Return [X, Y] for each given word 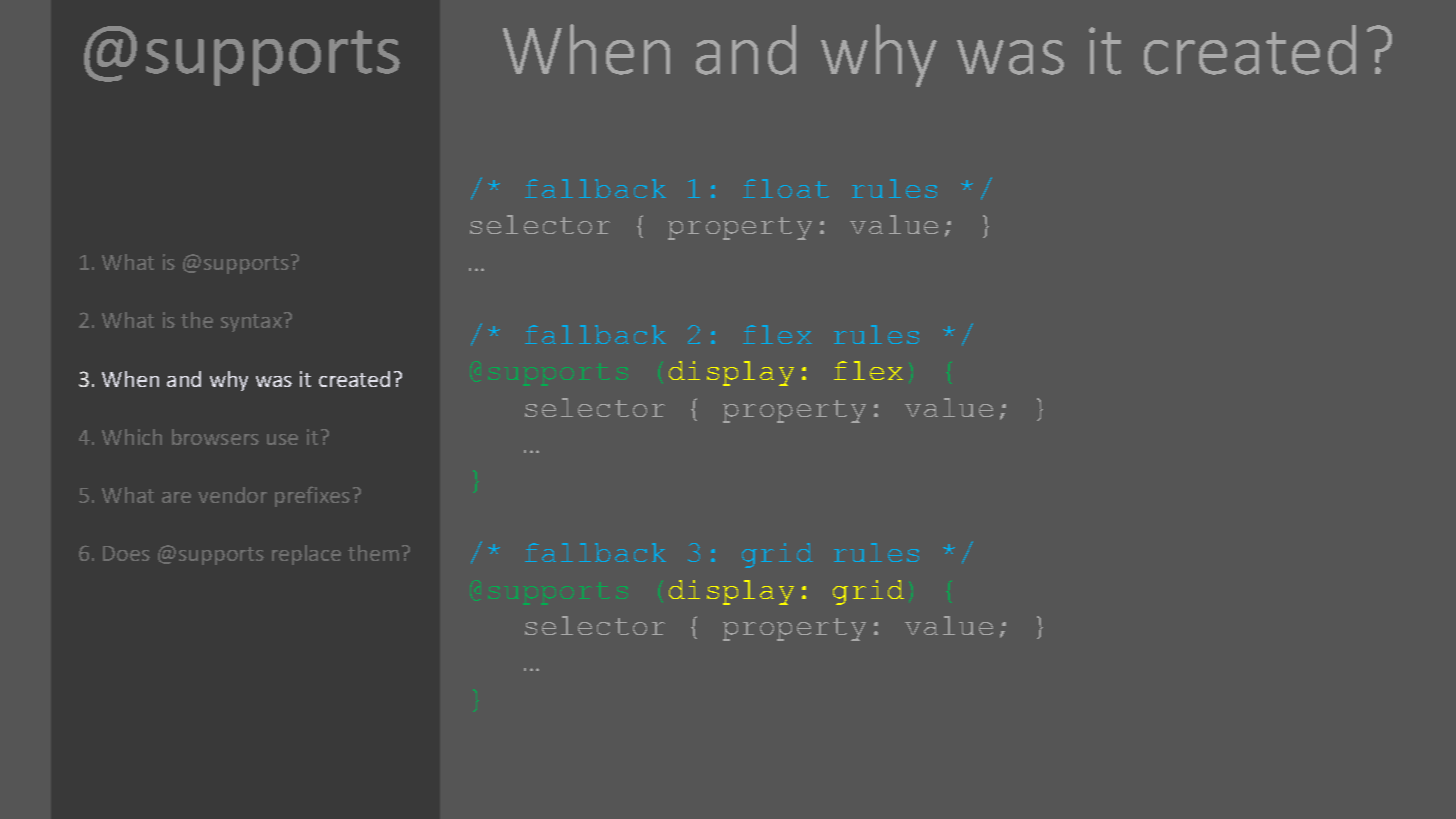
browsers [215, 437]
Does [126, 553]
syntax [251, 323]
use [282, 439]
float [786, 188]
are [176, 497]
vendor [232, 495]
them [373, 553]
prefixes [312, 496]
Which [132, 437]
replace [306, 555]
